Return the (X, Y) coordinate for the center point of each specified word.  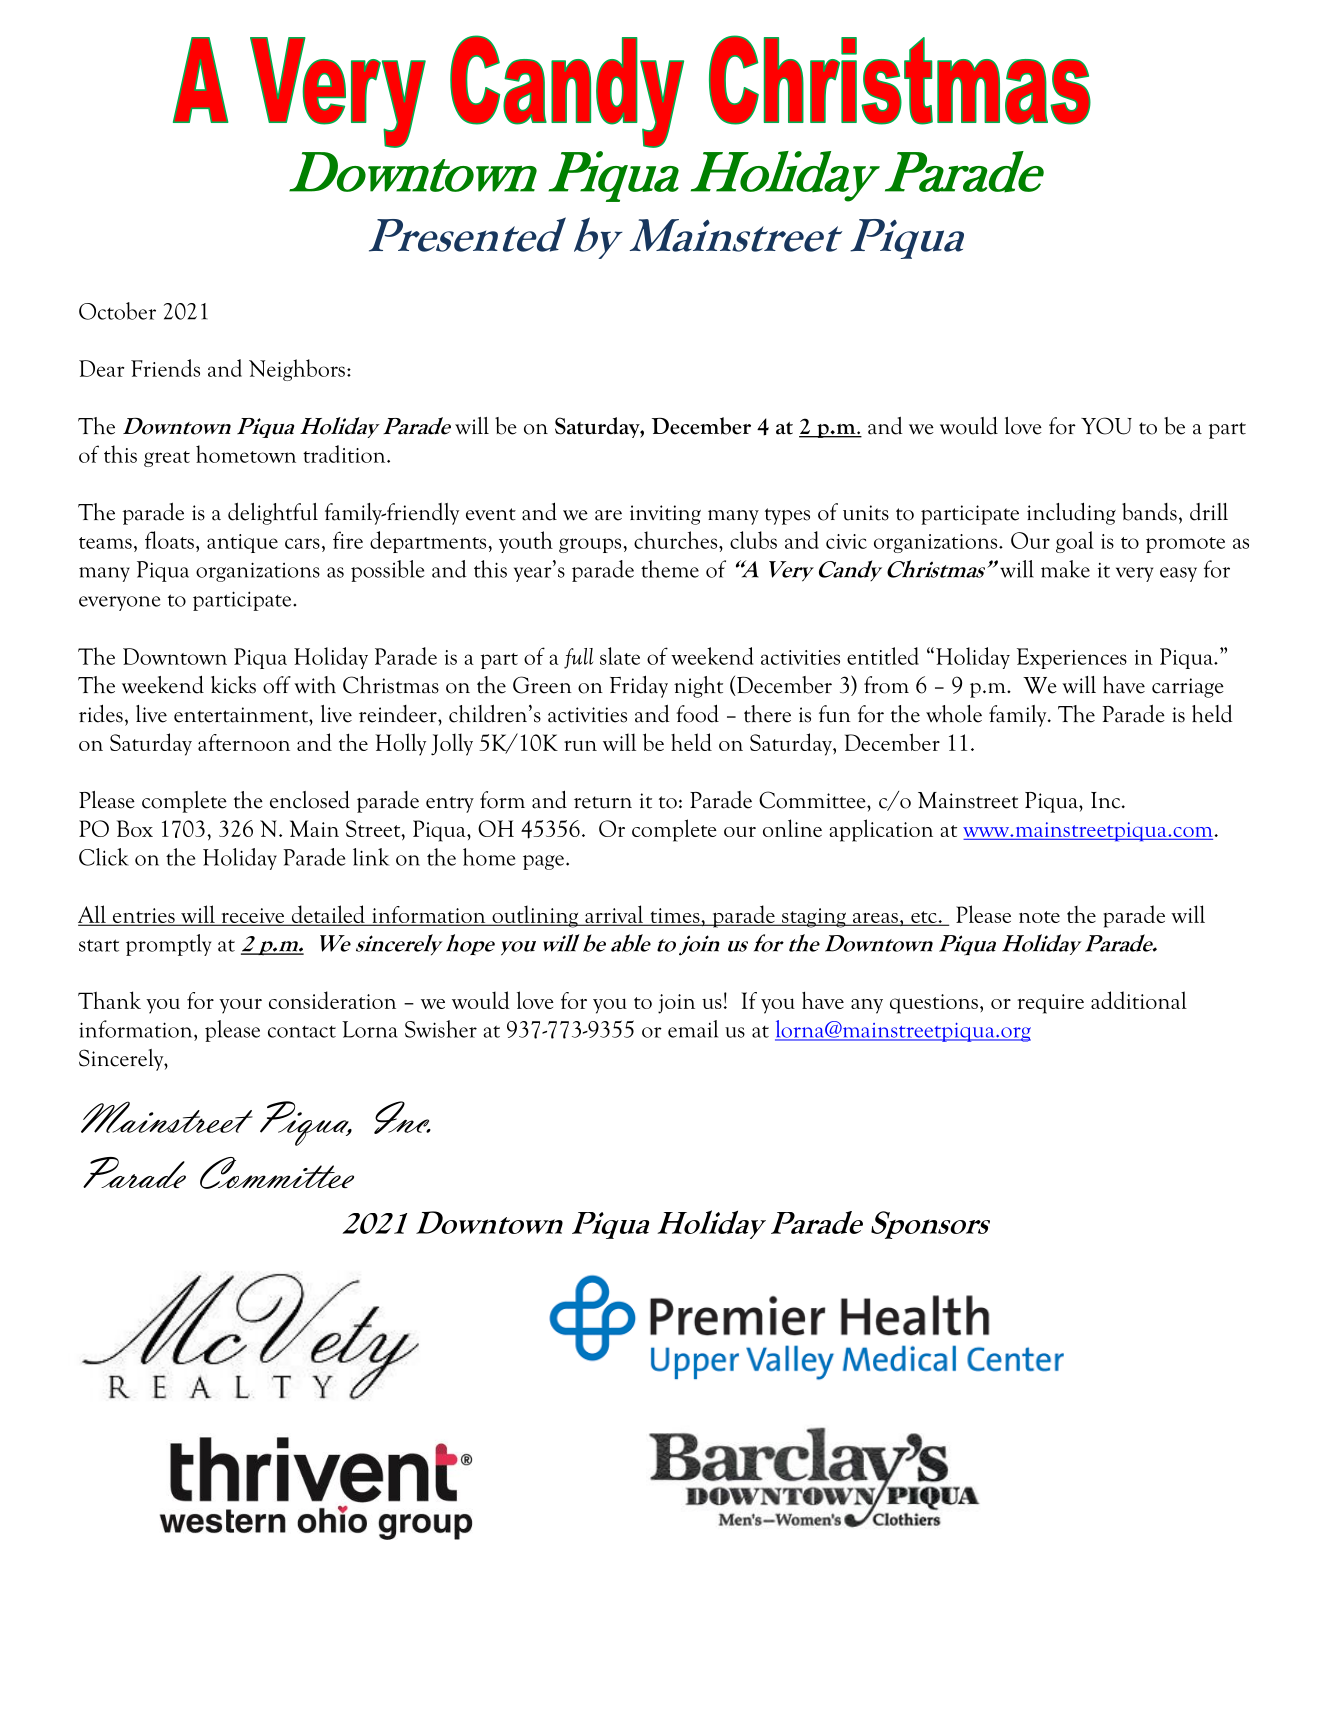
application (881, 830)
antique (242, 543)
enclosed (310, 799)
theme (670, 569)
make (1065, 569)
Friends (165, 368)
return (603, 802)
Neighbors (297, 370)
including (1071, 513)
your (240, 1006)
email (693, 1029)
